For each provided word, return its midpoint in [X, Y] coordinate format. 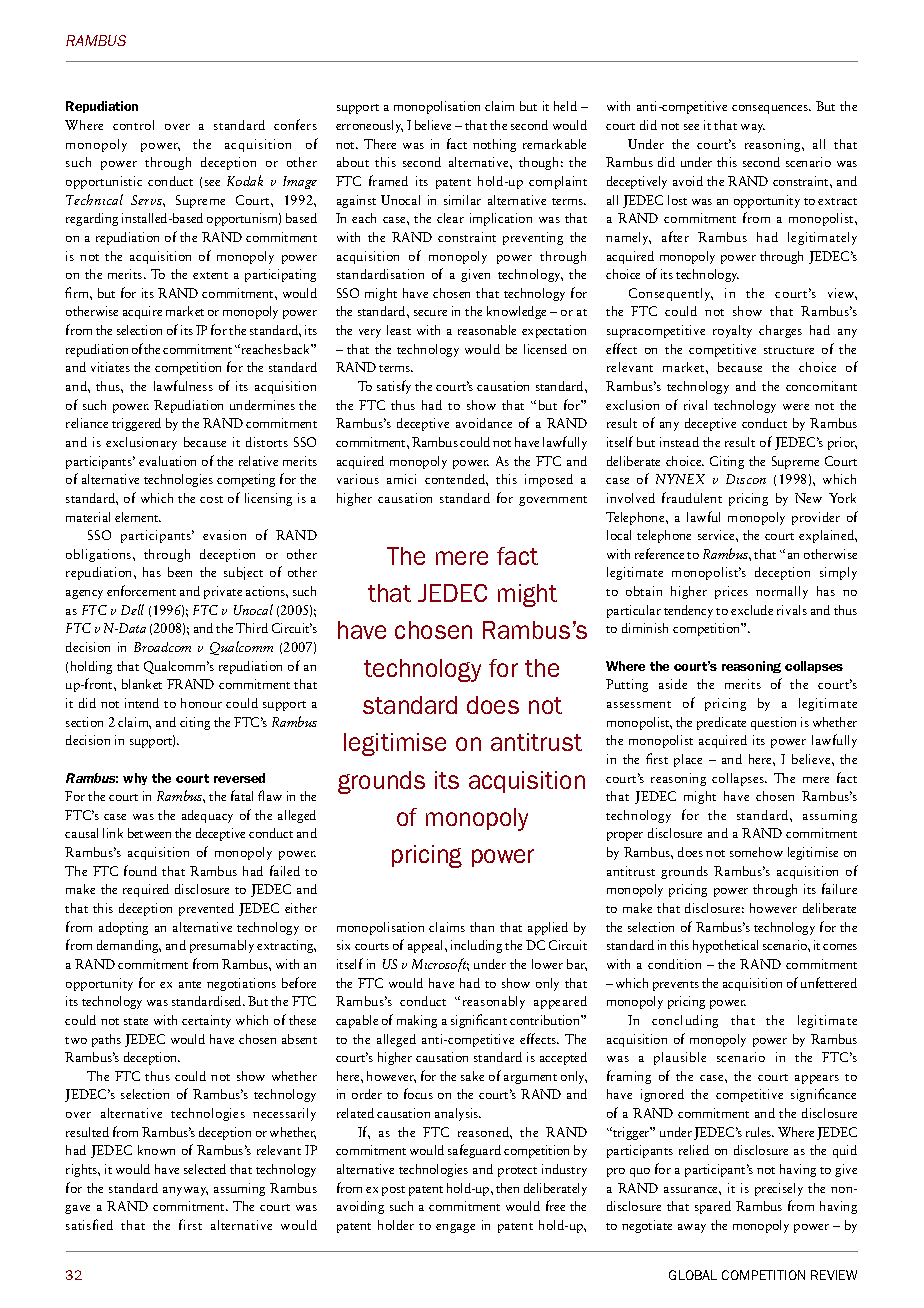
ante [190, 984]
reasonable [487, 330]
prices [731, 592]
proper [625, 836]
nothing [494, 145]
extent [210, 275]
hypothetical [725, 946]
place [688, 760]
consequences [771, 109]
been [180, 572]
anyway [185, 1191]
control [133, 125]
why [135, 779]
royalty [732, 331]
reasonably [494, 1002]
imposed [549, 480]
